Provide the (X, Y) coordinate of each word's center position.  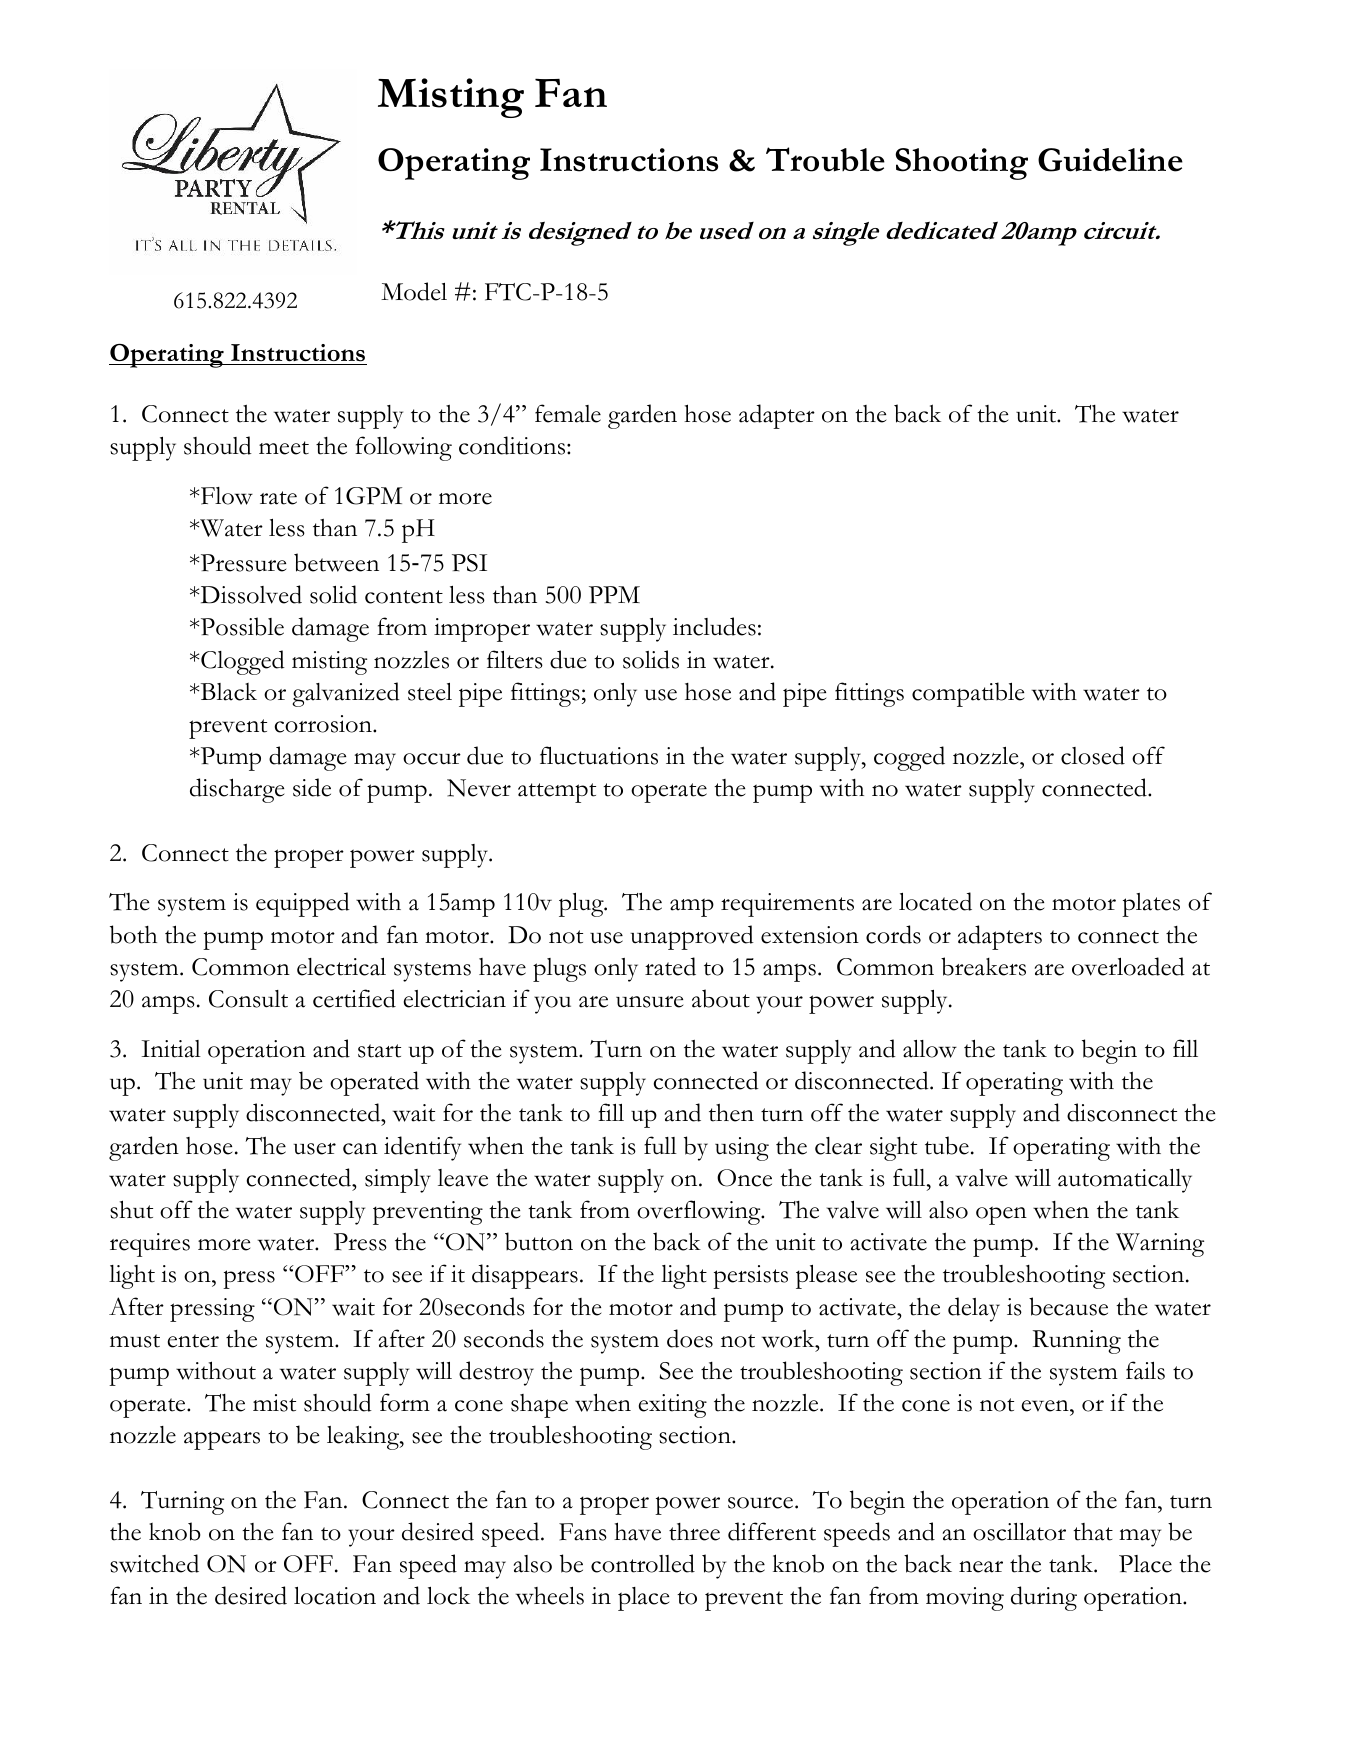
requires (150, 1245)
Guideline (1110, 160)
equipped (303, 904)
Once (744, 1178)
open (1001, 1215)
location (335, 1596)
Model (414, 291)
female (568, 413)
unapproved (692, 937)
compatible (968, 694)
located (935, 901)
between (336, 562)
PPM (614, 595)
